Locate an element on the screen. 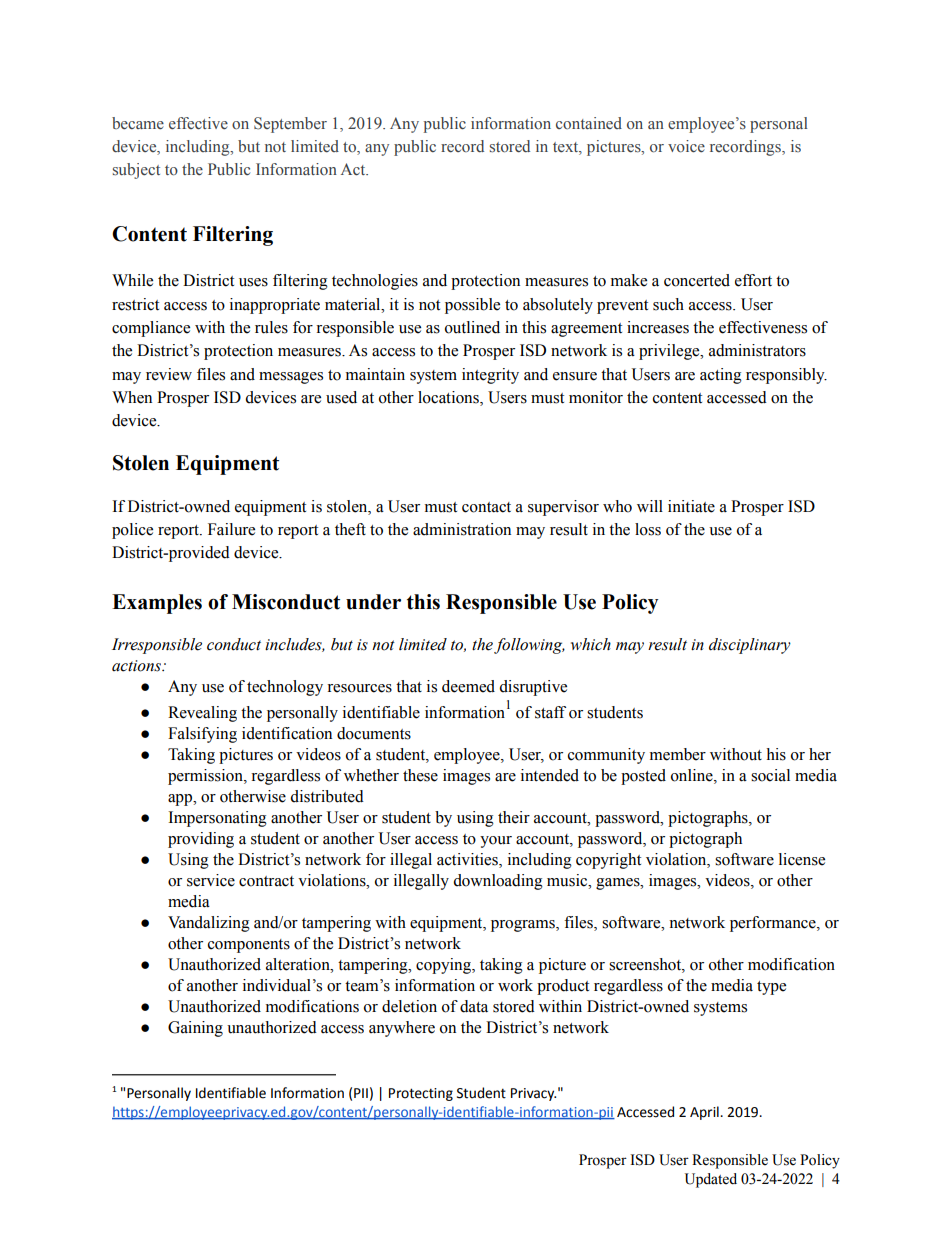  acting is located at coordinates (721, 376).
